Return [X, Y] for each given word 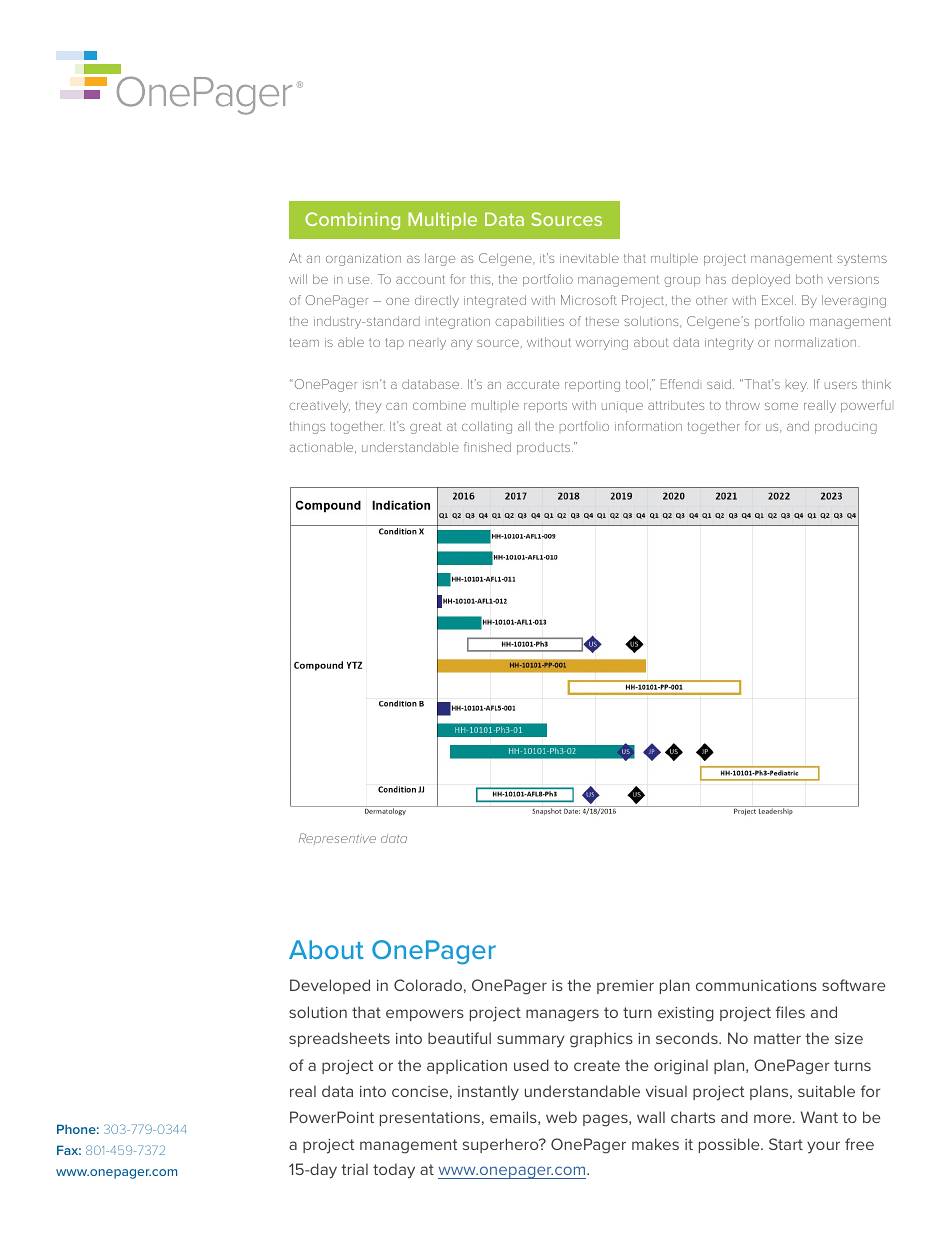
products [545, 448]
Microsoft [589, 300]
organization [363, 260]
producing [846, 427]
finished [487, 447]
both [809, 279]
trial [354, 1169]
